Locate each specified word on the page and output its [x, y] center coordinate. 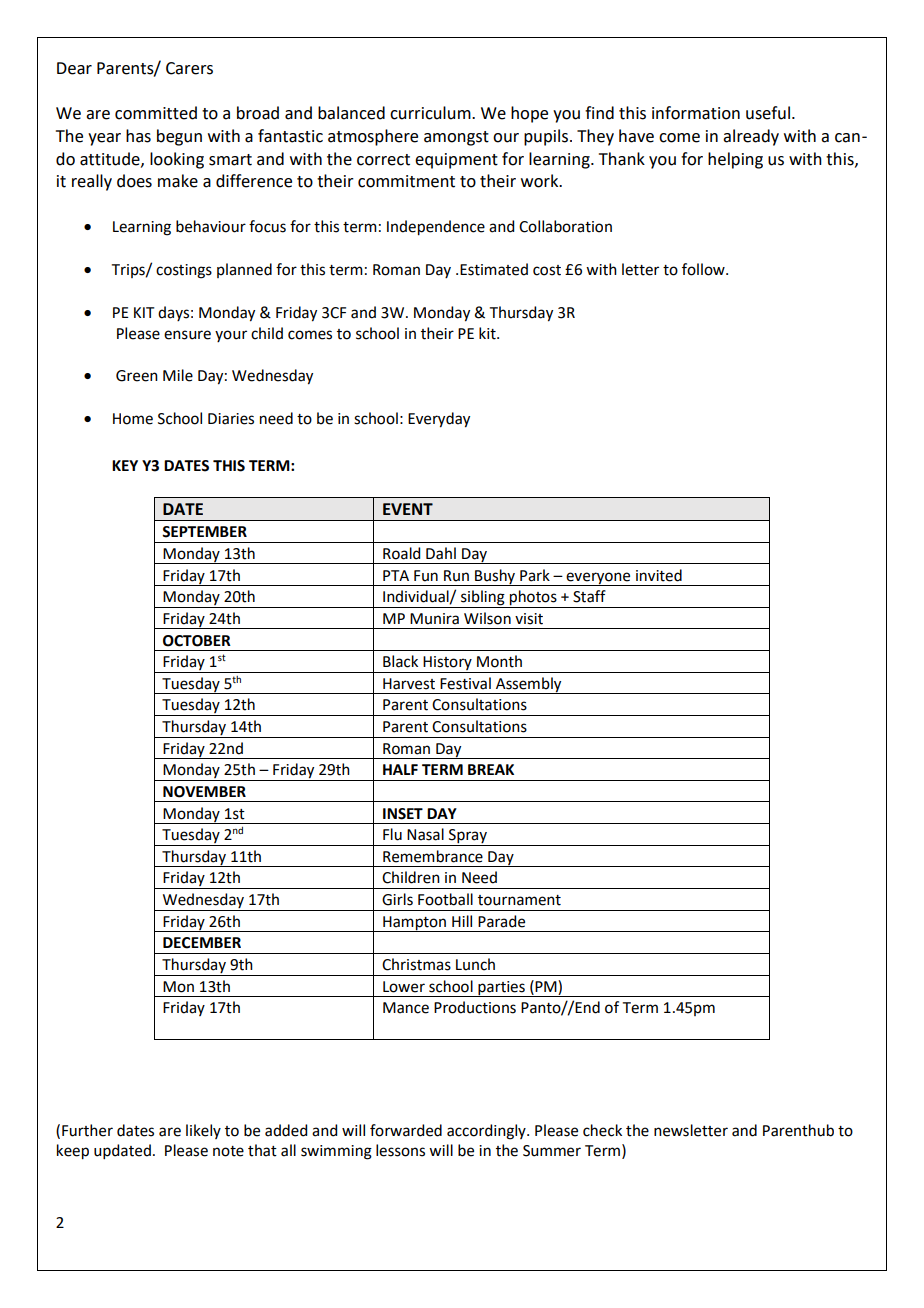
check [602, 1130]
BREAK [491, 769]
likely [203, 1131]
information [696, 113]
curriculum [431, 113]
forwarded [406, 1130]
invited [659, 575]
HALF [400, 769]
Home [133, 419]
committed [156, 113]
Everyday [439, 420]
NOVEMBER [204, 792]
